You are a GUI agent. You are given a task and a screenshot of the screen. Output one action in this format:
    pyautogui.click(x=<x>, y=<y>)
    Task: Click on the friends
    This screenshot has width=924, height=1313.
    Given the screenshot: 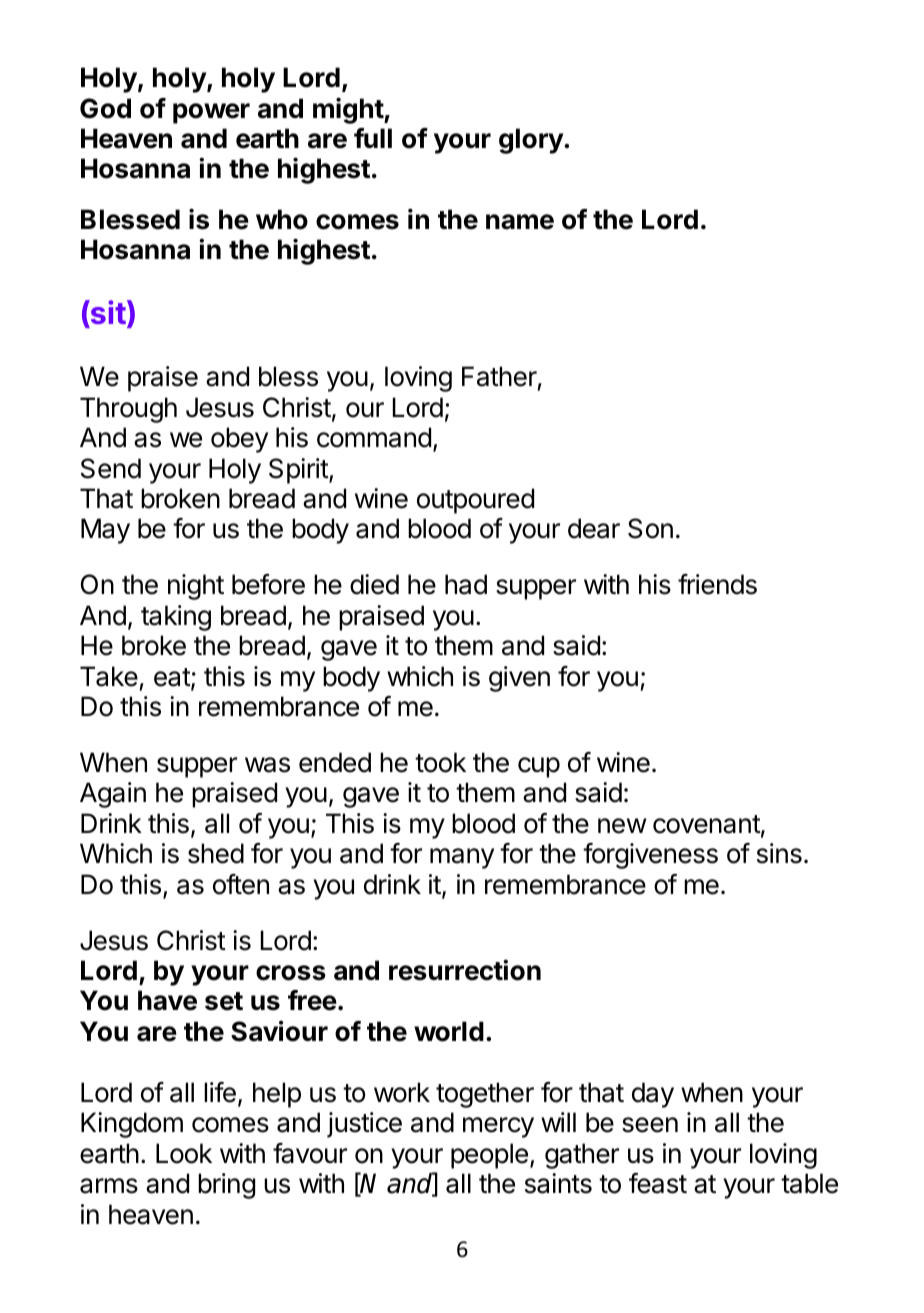 What is the action you would take?
    pyautogui.click(x=717, y=584)
